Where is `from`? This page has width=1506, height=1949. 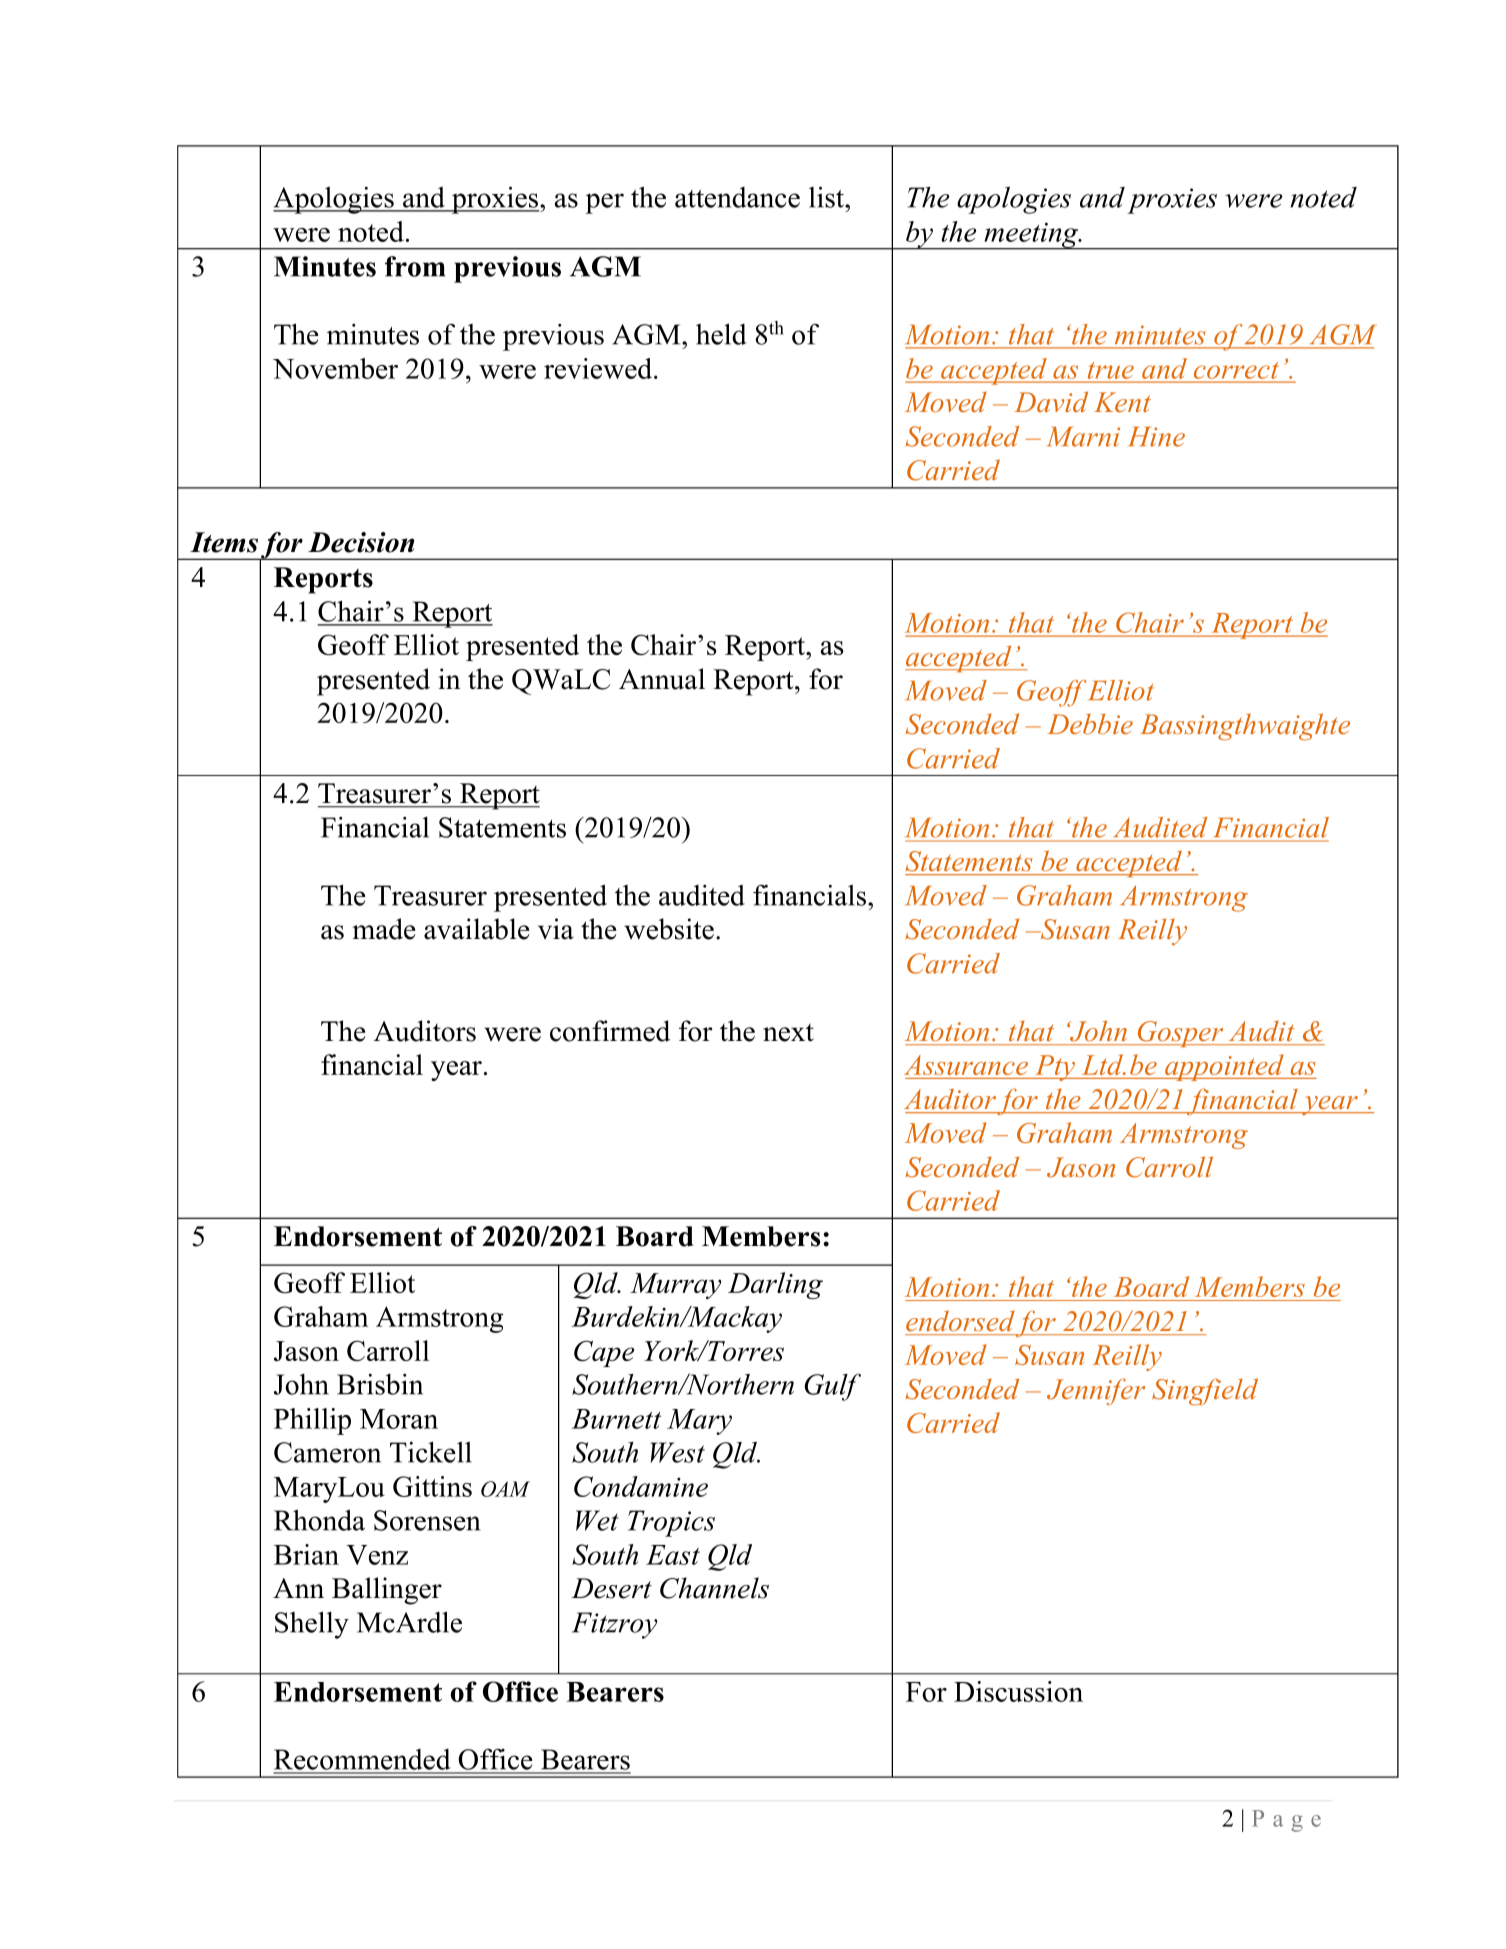 from is located at coordinates (415, 266).
